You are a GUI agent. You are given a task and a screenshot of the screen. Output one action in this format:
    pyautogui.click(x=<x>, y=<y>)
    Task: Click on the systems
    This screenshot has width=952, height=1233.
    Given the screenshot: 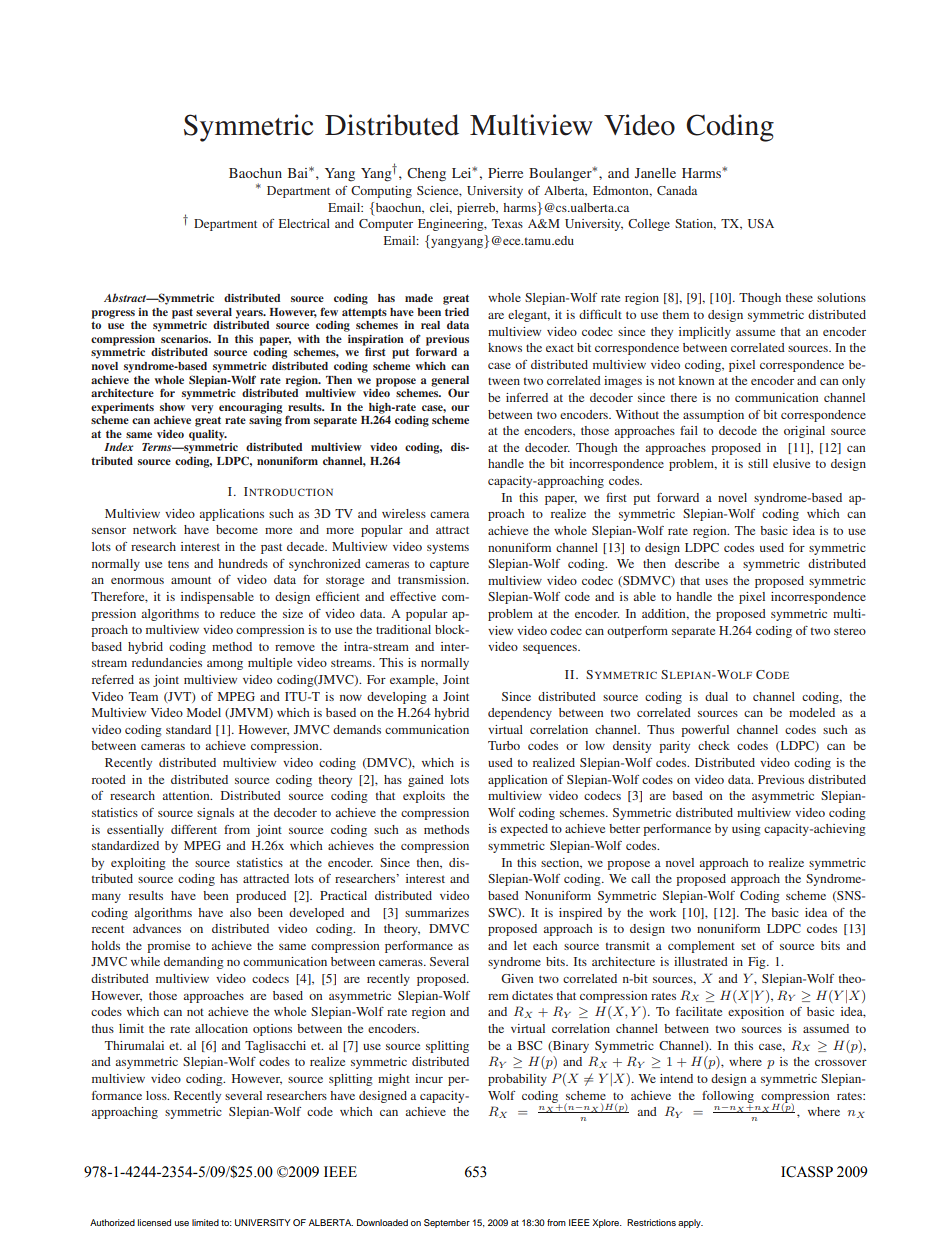 What is the action you would take?
    pyautogui.click(x=448, y=548)
